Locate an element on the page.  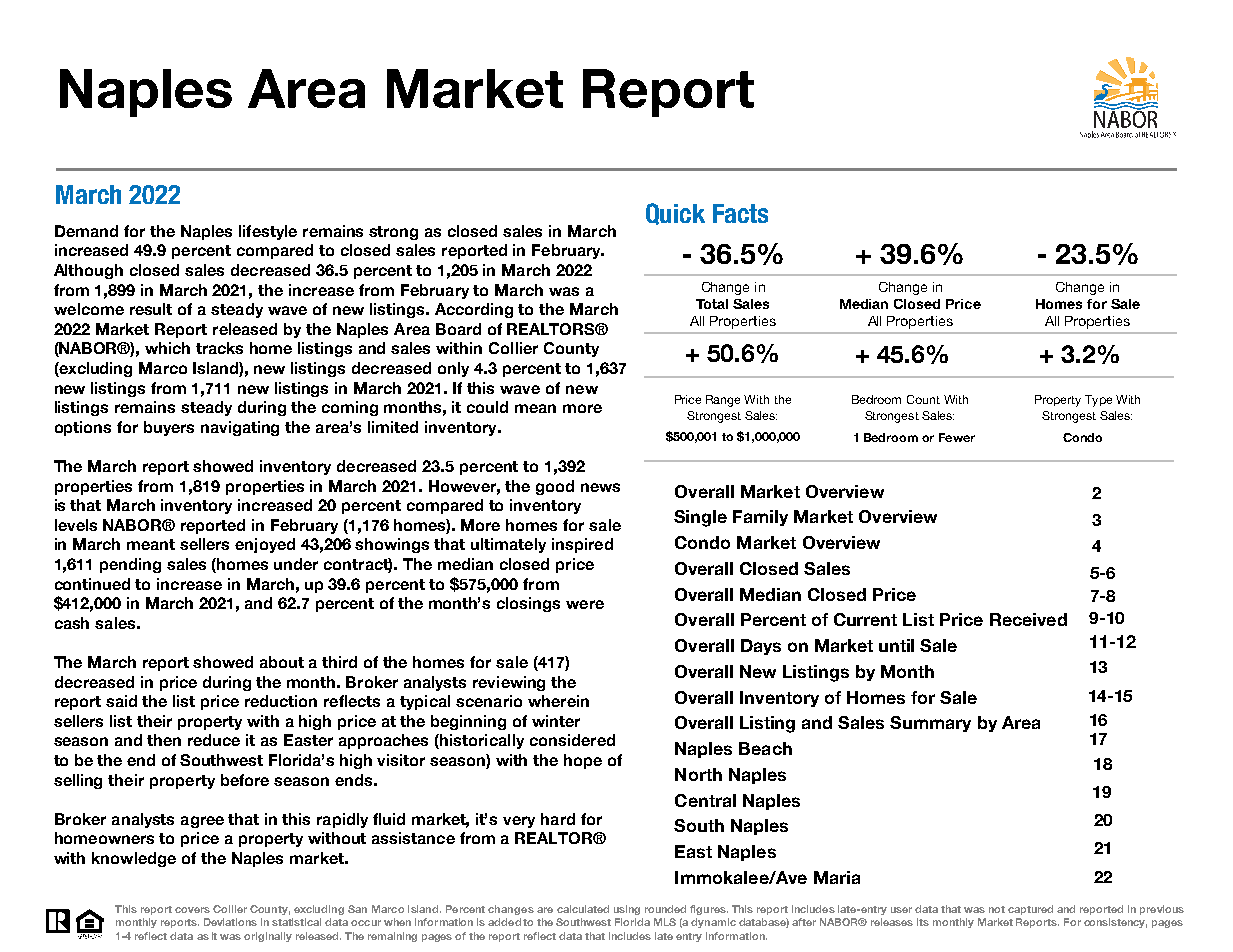
lifestyle is located at coordinates (268, 232).
